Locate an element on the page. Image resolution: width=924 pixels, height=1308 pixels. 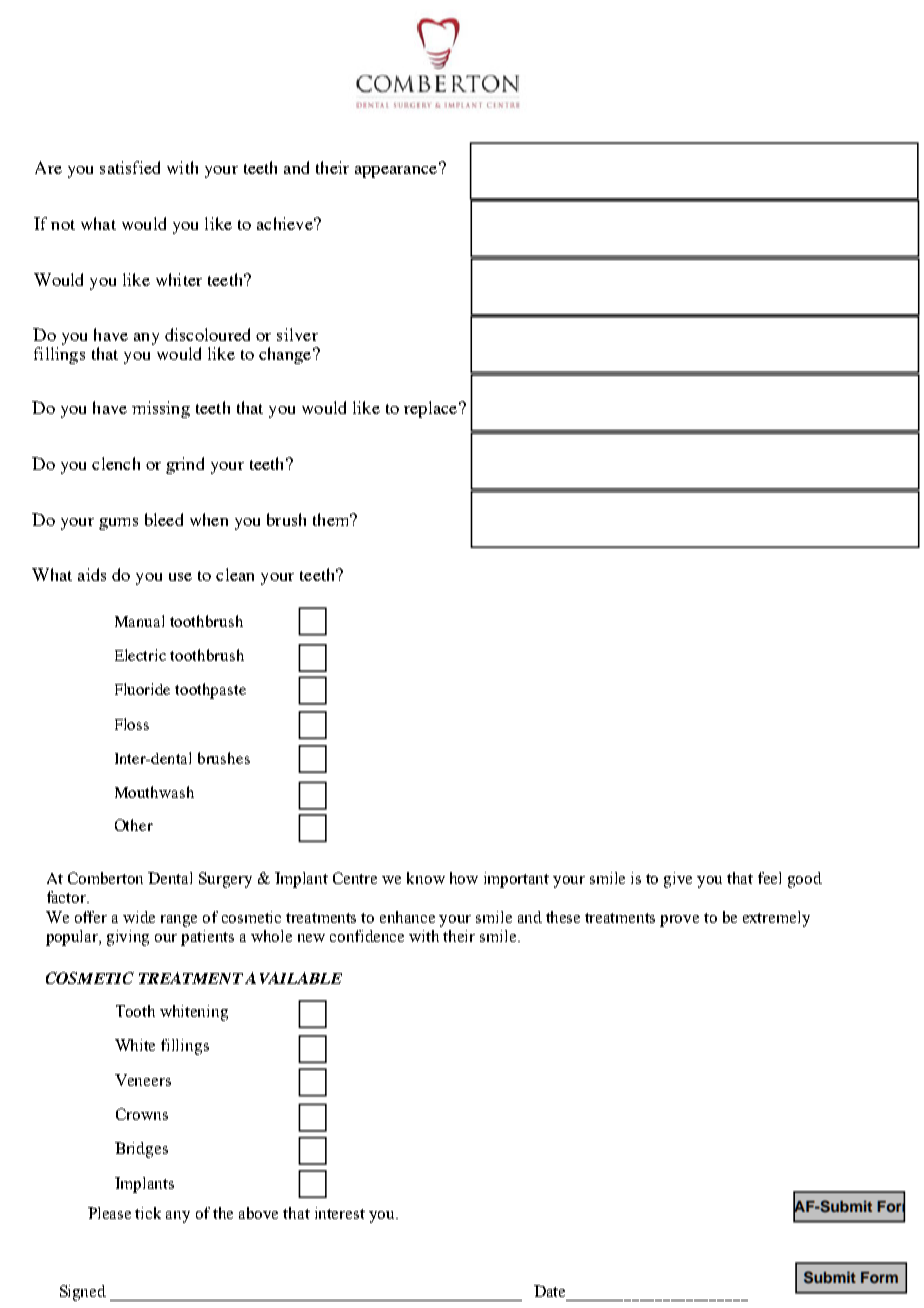
them is located at coordinates (332, 519).
